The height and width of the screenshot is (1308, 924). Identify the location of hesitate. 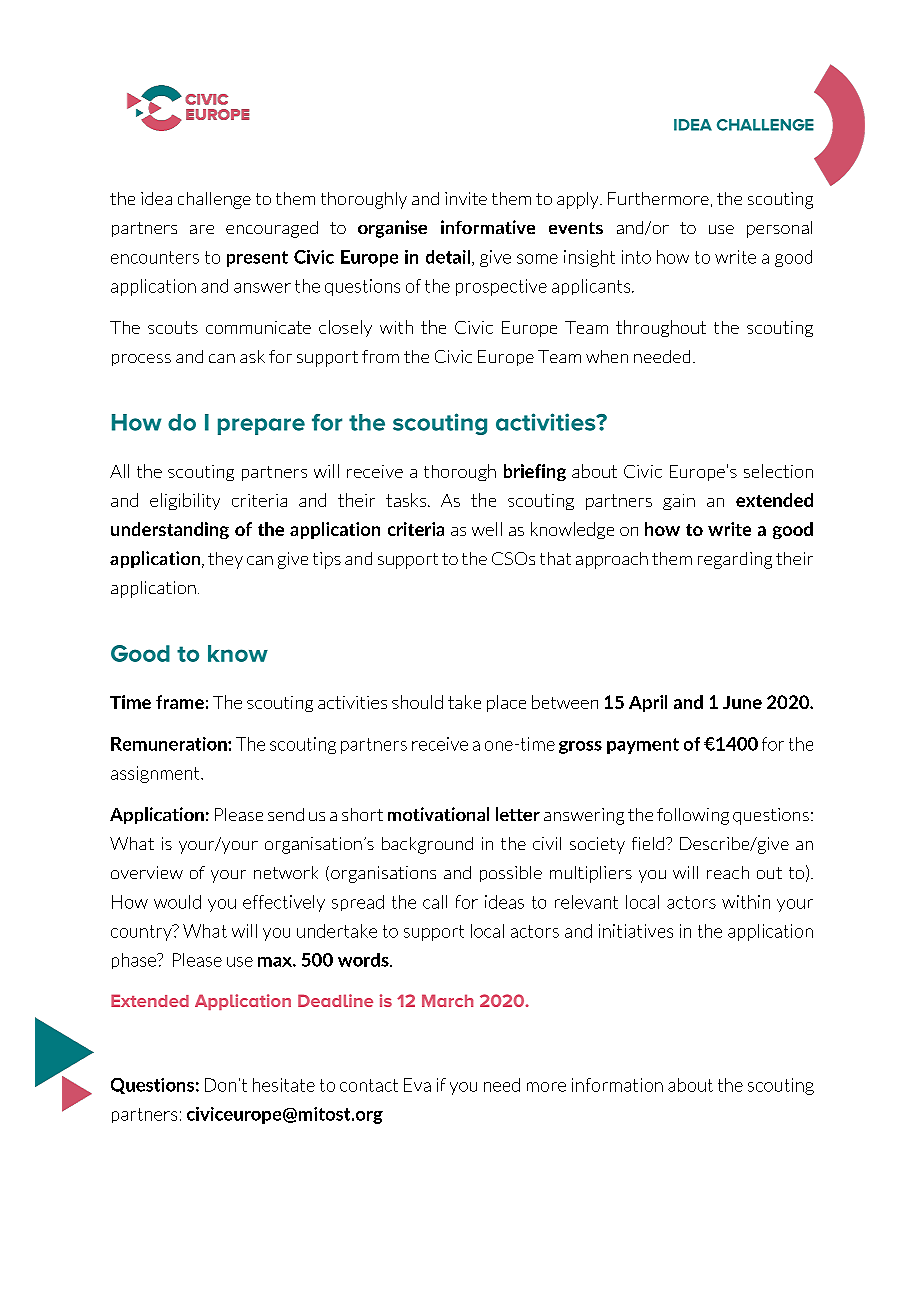
(284, 1085).
